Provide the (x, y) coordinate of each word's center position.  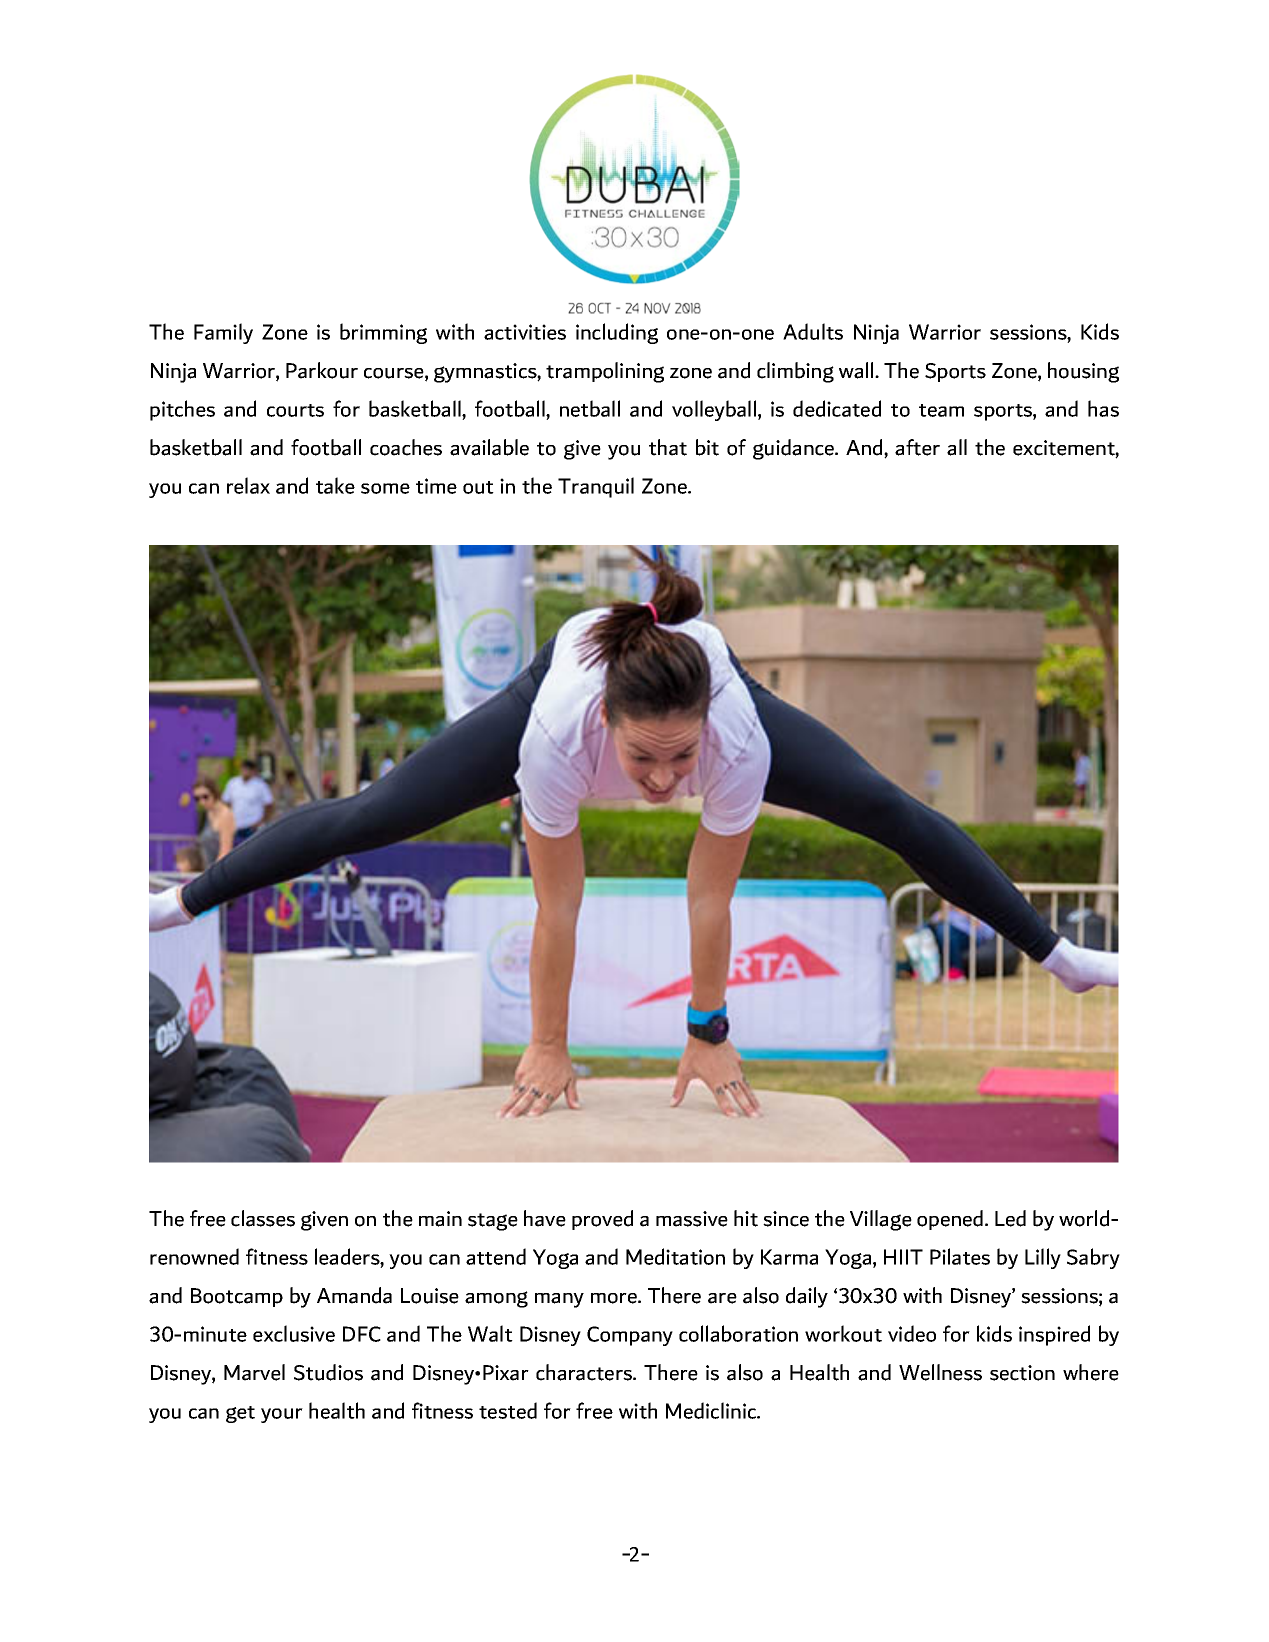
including (617, 333)
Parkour (322, 370)
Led (1010, 1218)
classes (263, 1218)
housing (1083, 372)
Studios (328, 1372)
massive (692, 1219)
